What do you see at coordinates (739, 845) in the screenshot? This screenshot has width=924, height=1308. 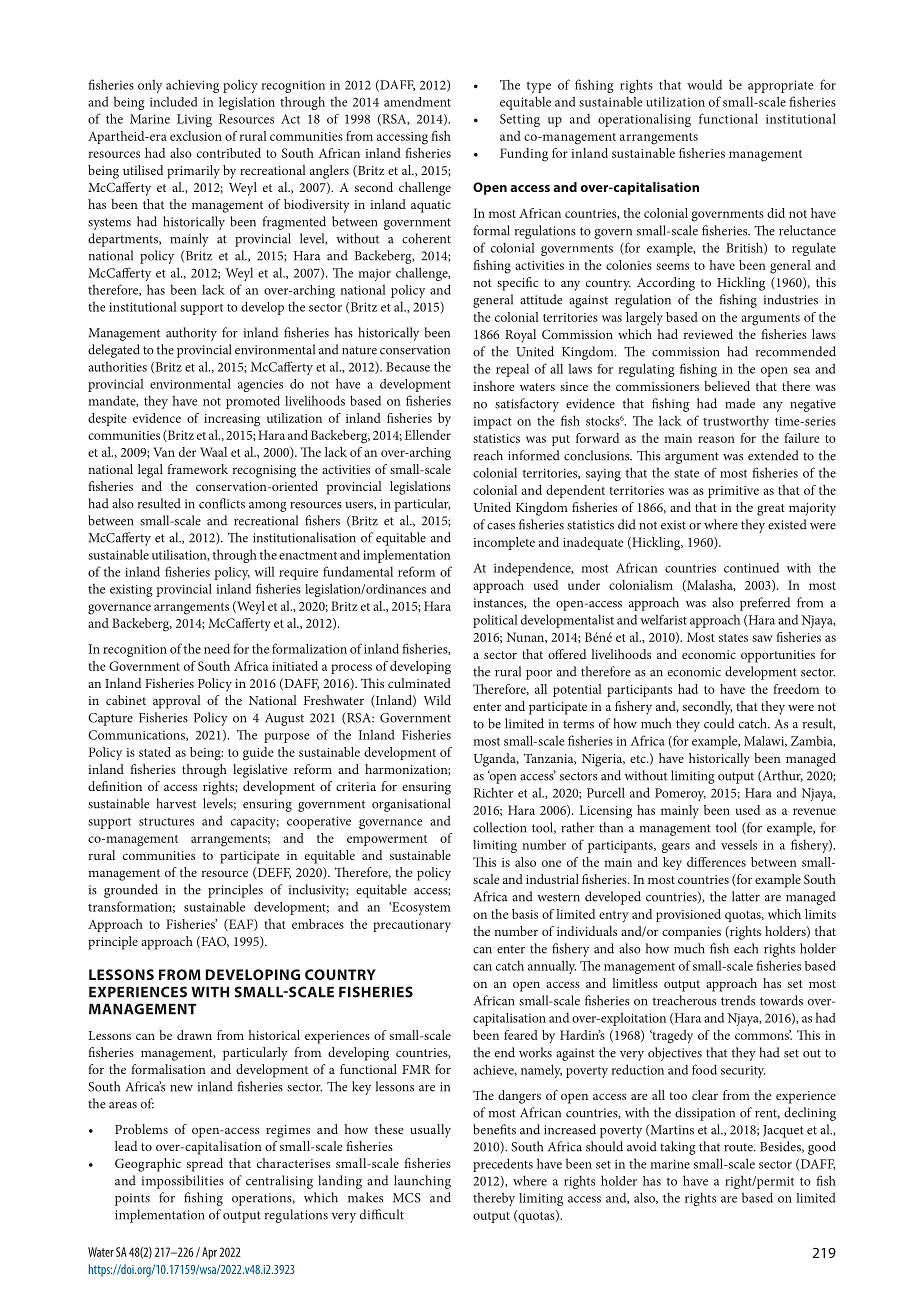 I see `vessels` at bounding box center [739, 845].
